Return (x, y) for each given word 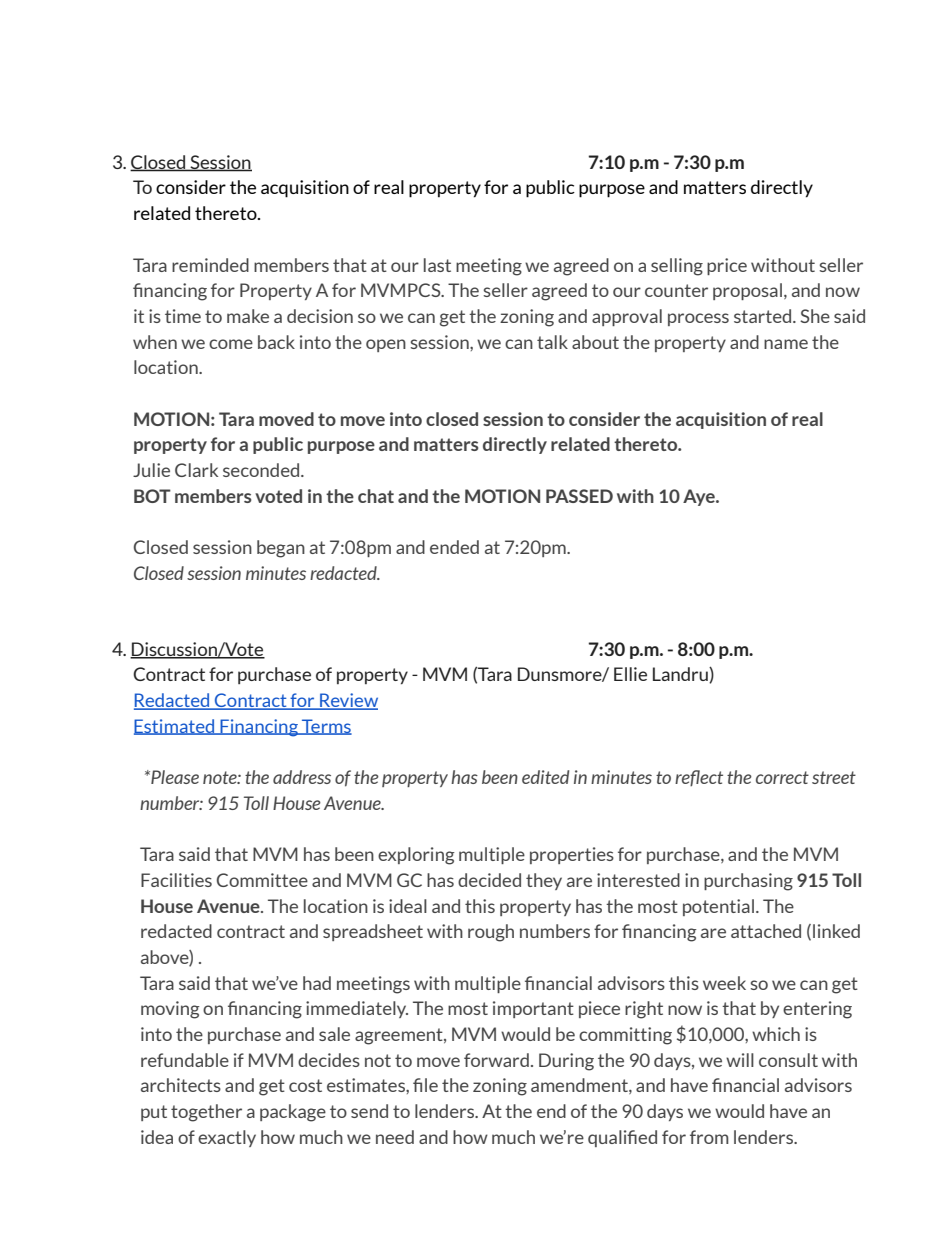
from (709, 1137)
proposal (747, 291)
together (206, 1113)
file (425, 1085)
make (248, 316)
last (437, 265)
